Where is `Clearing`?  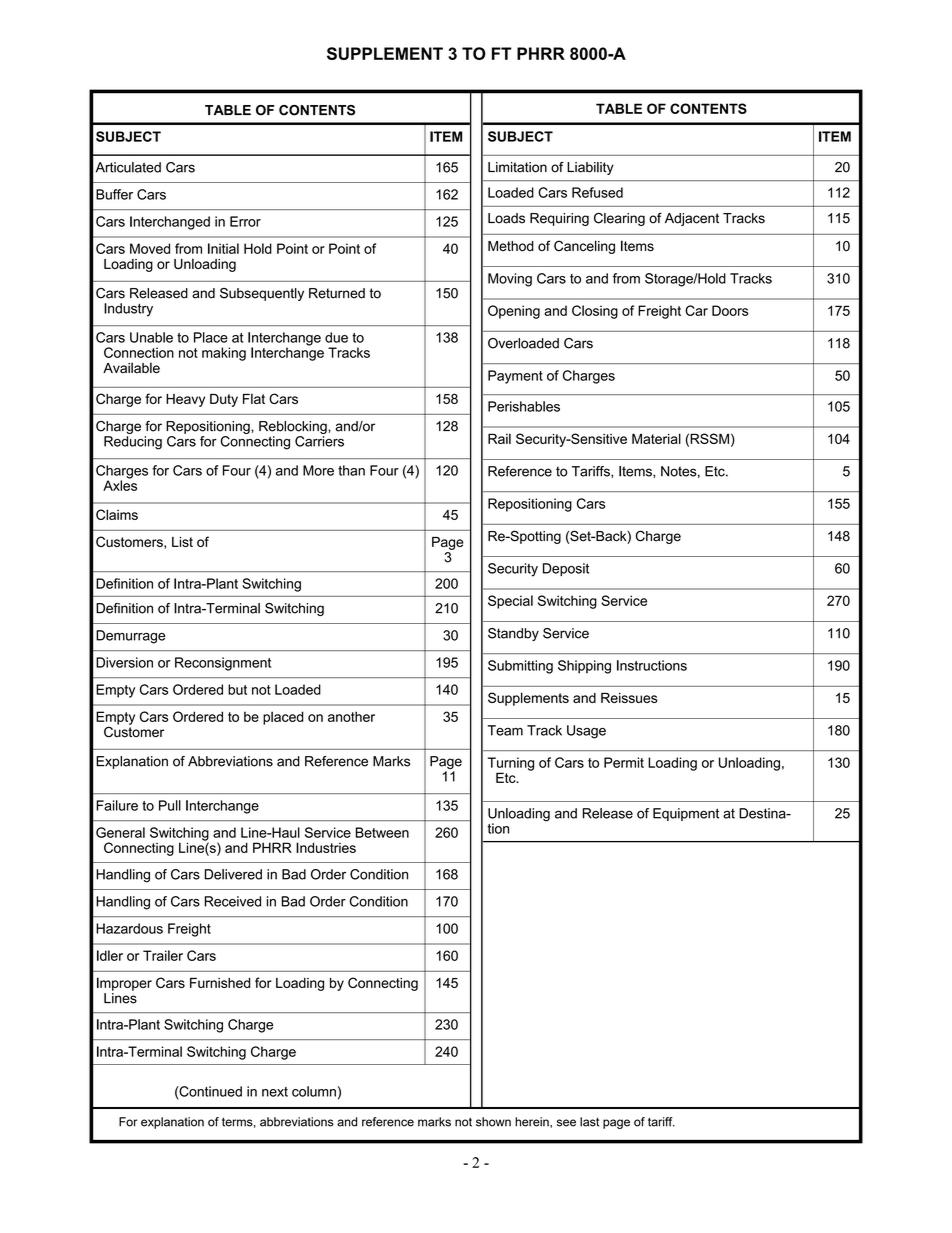
Clearing is located at coordinates (619, 219).
